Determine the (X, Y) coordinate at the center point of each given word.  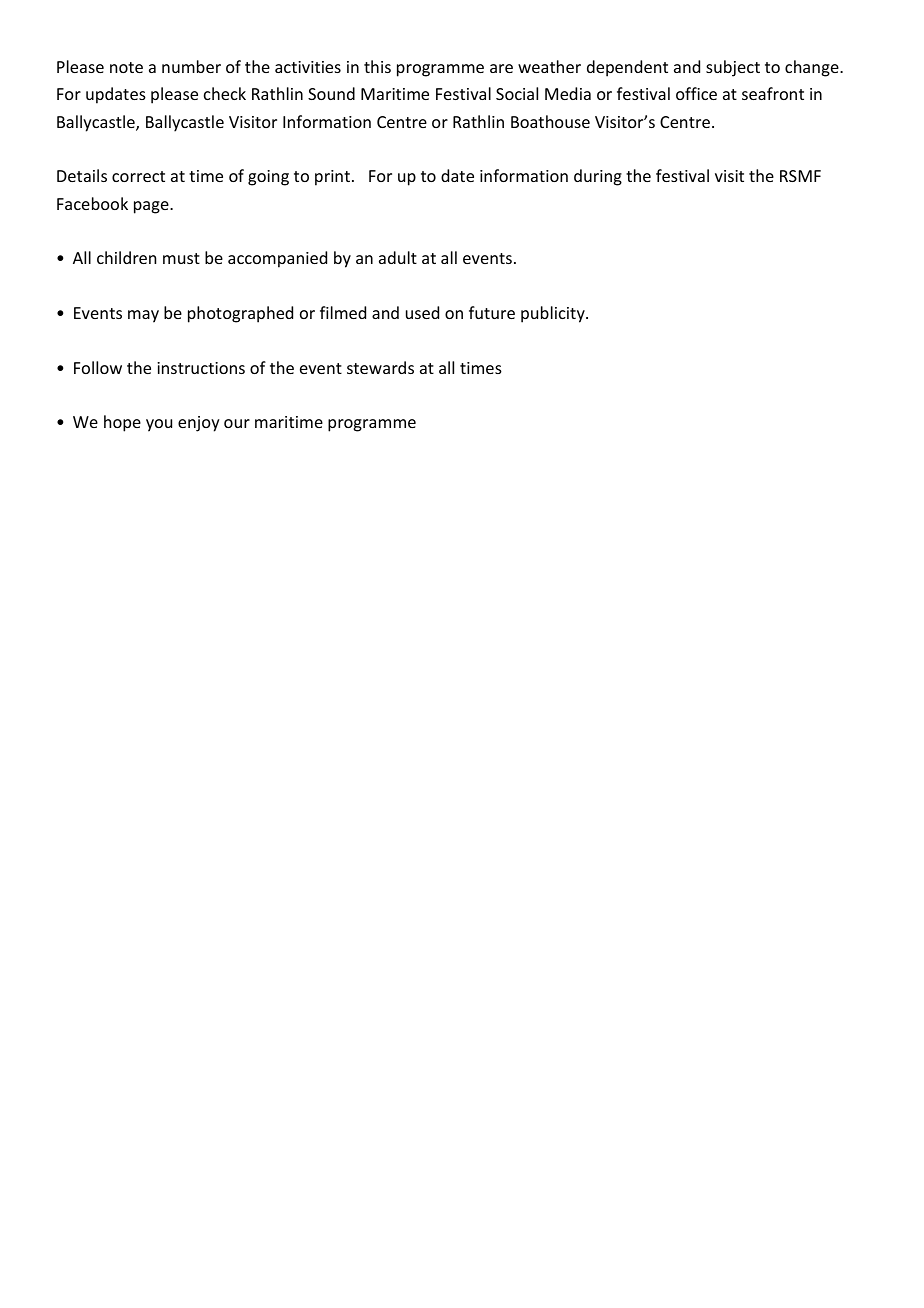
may (143, 316)
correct (138, 176)
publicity (554, 314)
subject (733, 68)
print (332, 178)
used (422, 312)
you (159, 425)
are (501, 68)
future (492, 312)
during (598, 177)
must (181, 258)
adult (398, 257)
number (191, 66)
